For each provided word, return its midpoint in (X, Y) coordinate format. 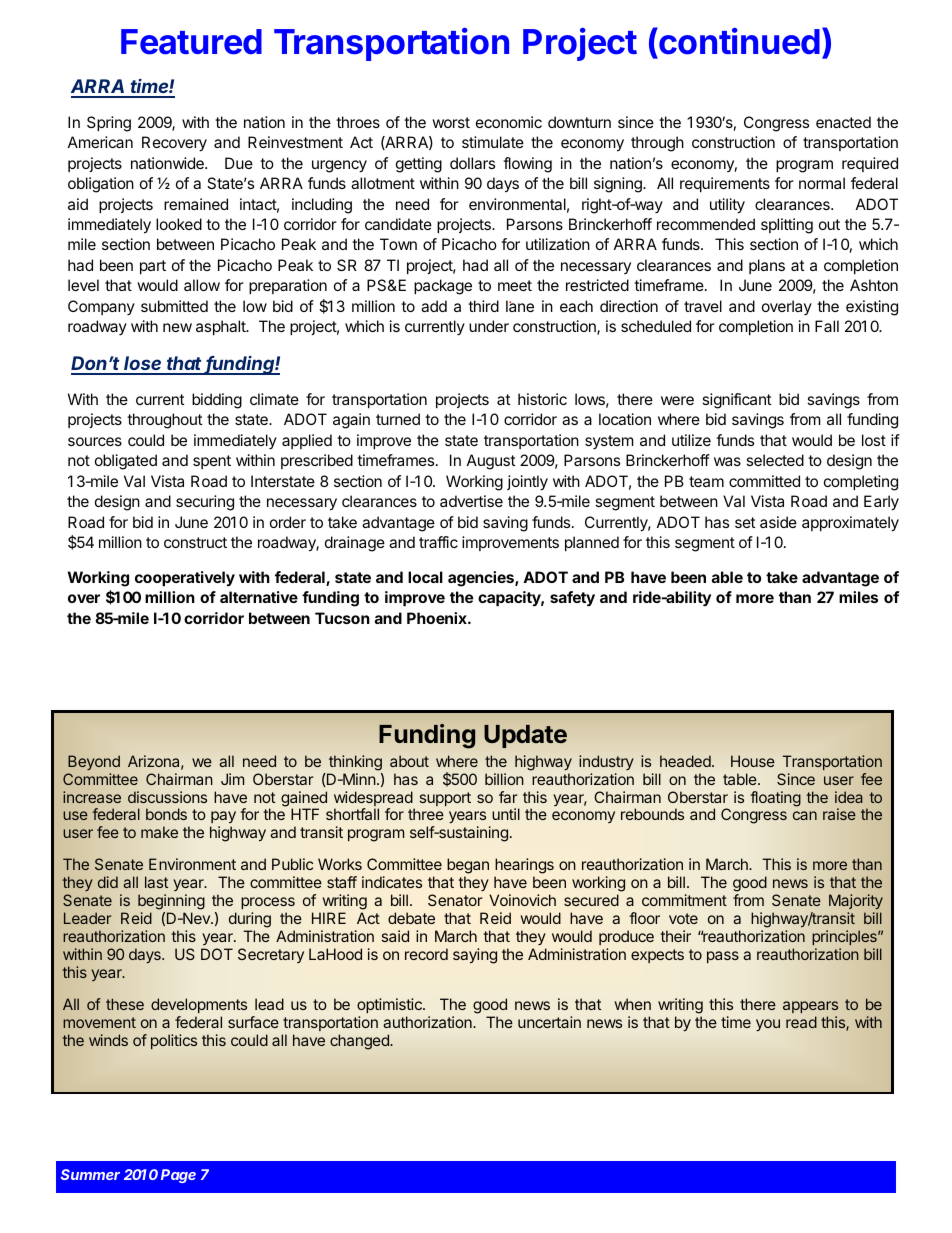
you (768, 1025)
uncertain (549, 1022)
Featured (191, 42)
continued (738, 41)
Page (178, 1176)
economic (509, 122)
